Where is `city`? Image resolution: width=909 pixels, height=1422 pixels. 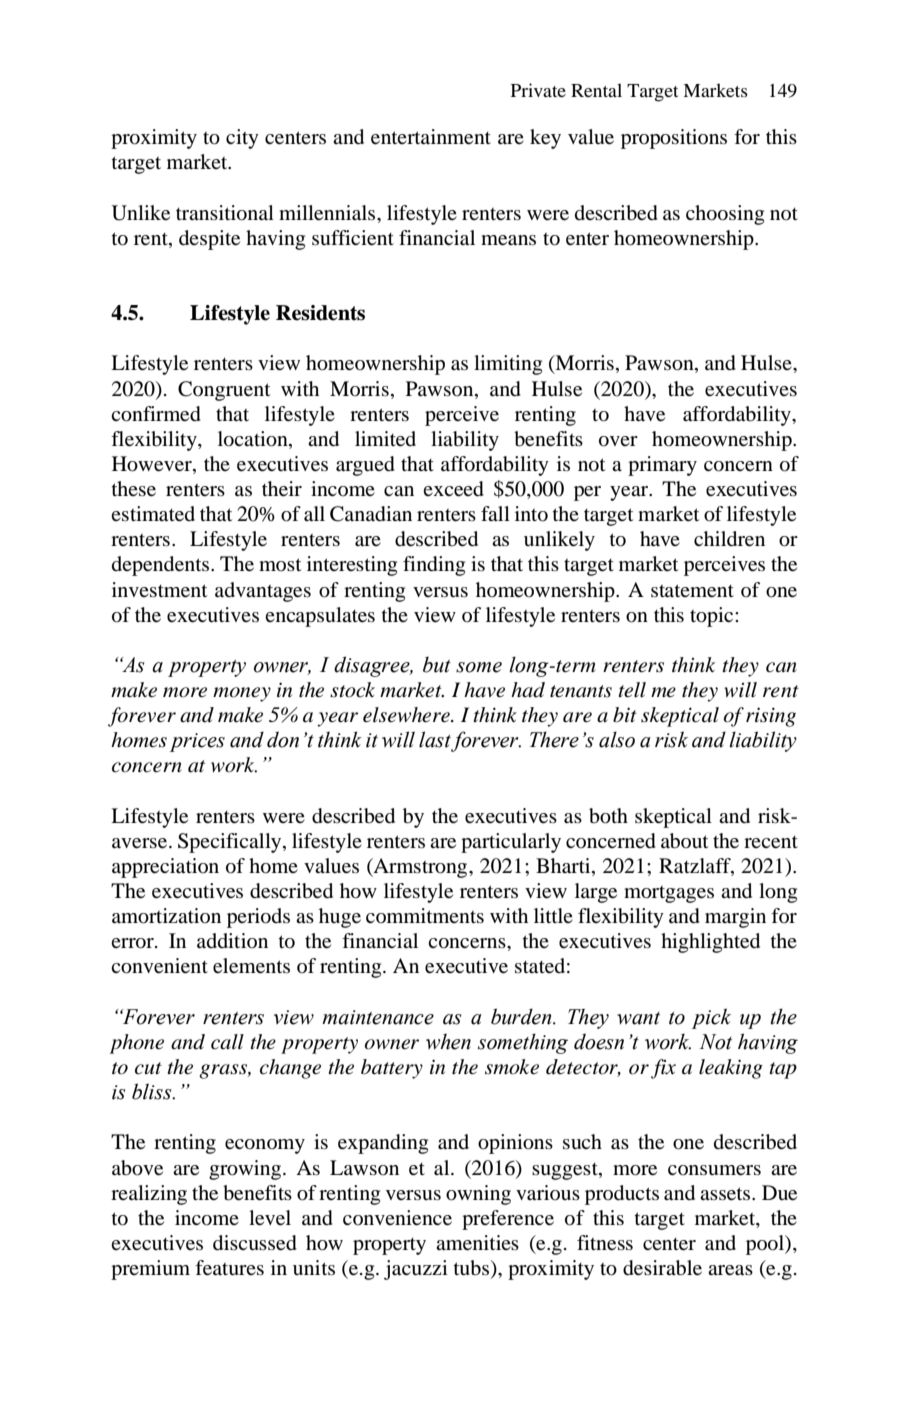
city is located at coordinates (242, 139).
